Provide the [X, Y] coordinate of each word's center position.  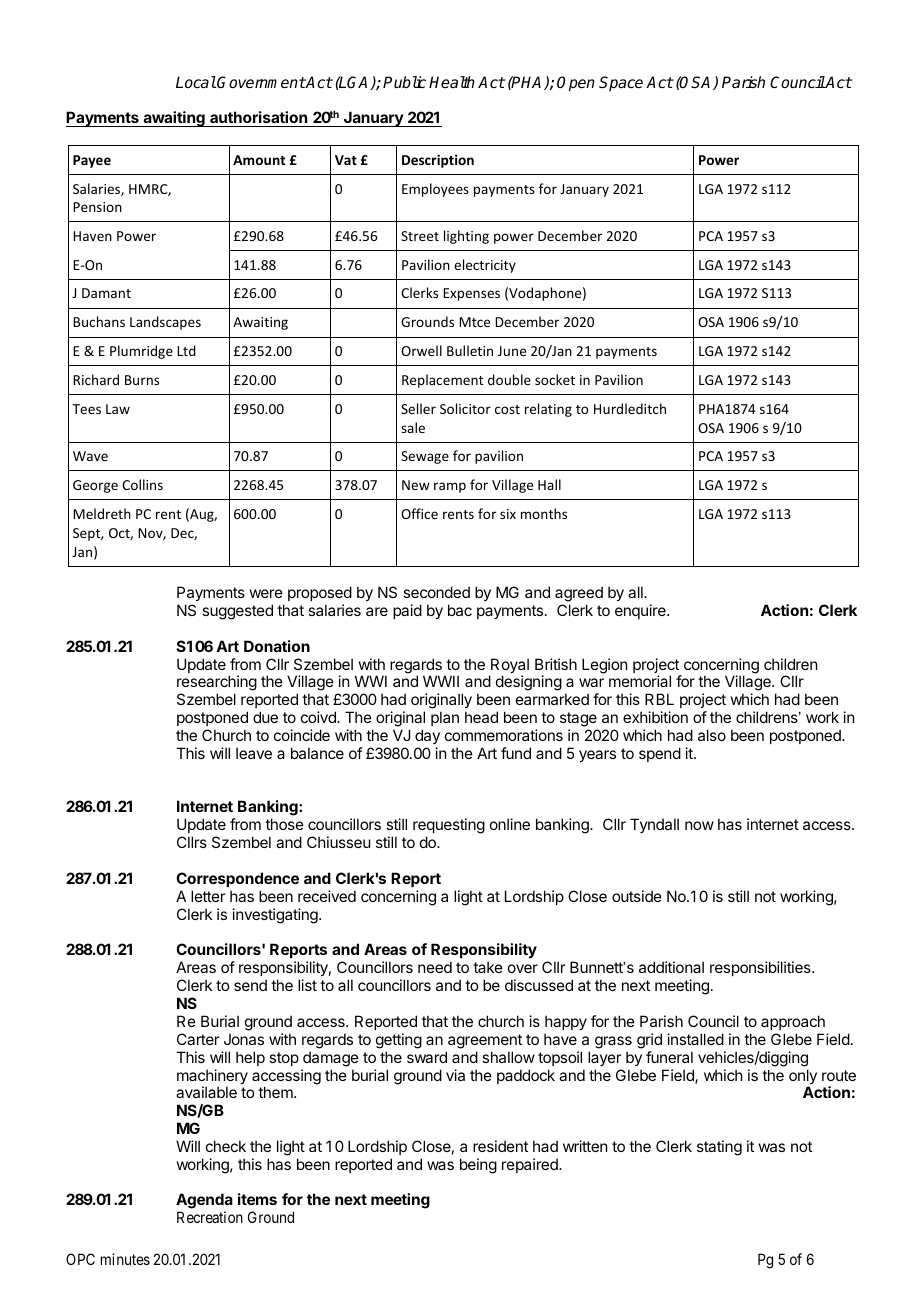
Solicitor [465, 408]
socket [555, 379]
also [712, 735]
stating [719, 1148]
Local [196, 82]
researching [217, 684]
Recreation [210, 1217]
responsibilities [761, 968]
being [478, 1166]
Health [452, 82]
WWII [441, 681]
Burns [142, 380]
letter [208, 896]
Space [621, 83]
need [435, 967]
